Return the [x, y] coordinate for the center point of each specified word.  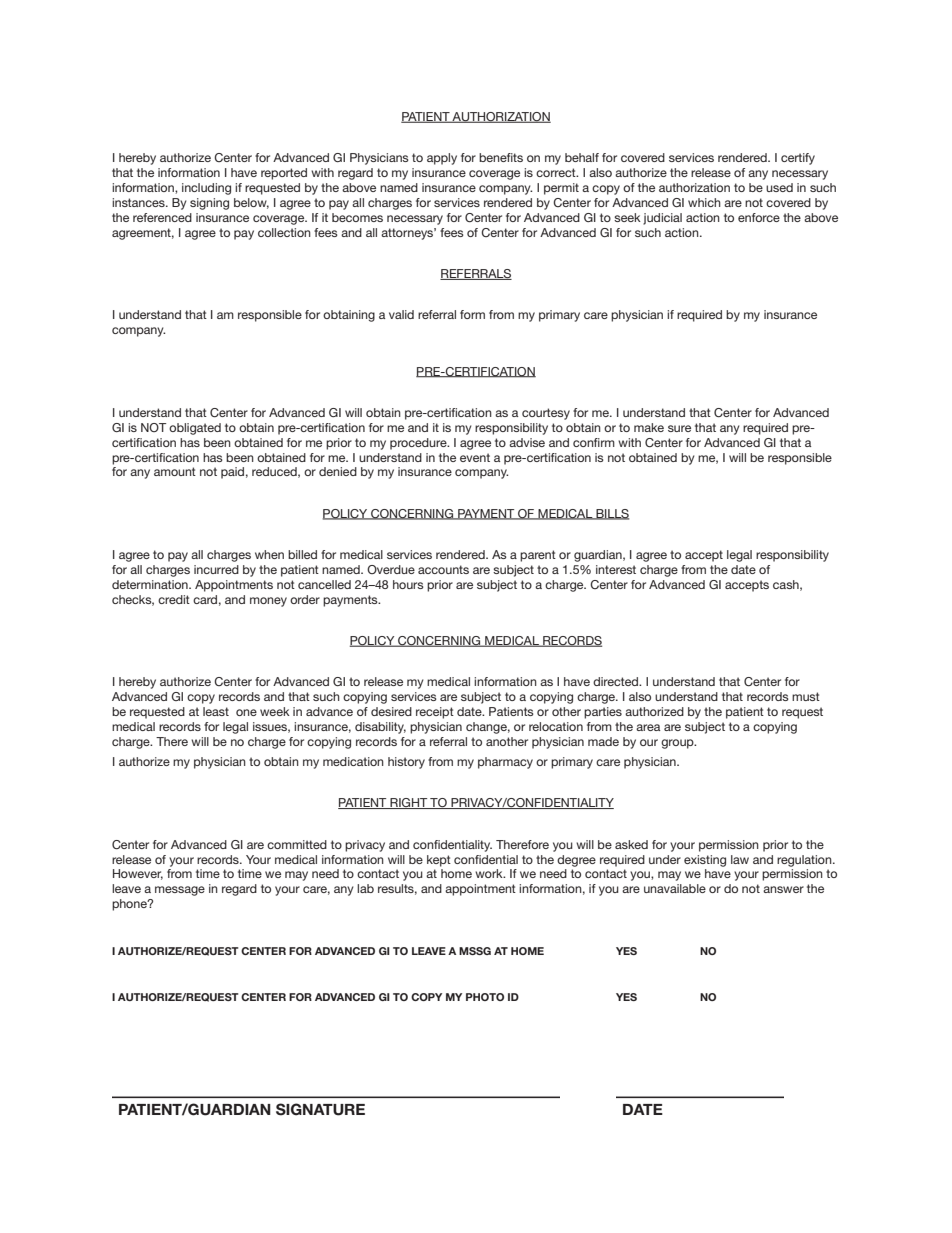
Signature [320, 1109]
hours [408, 584]
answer [783, 889]
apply [442, 159]
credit [174, 599]
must [806, 696]
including [206, 189]
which [704, 202]
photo [485, 997]
